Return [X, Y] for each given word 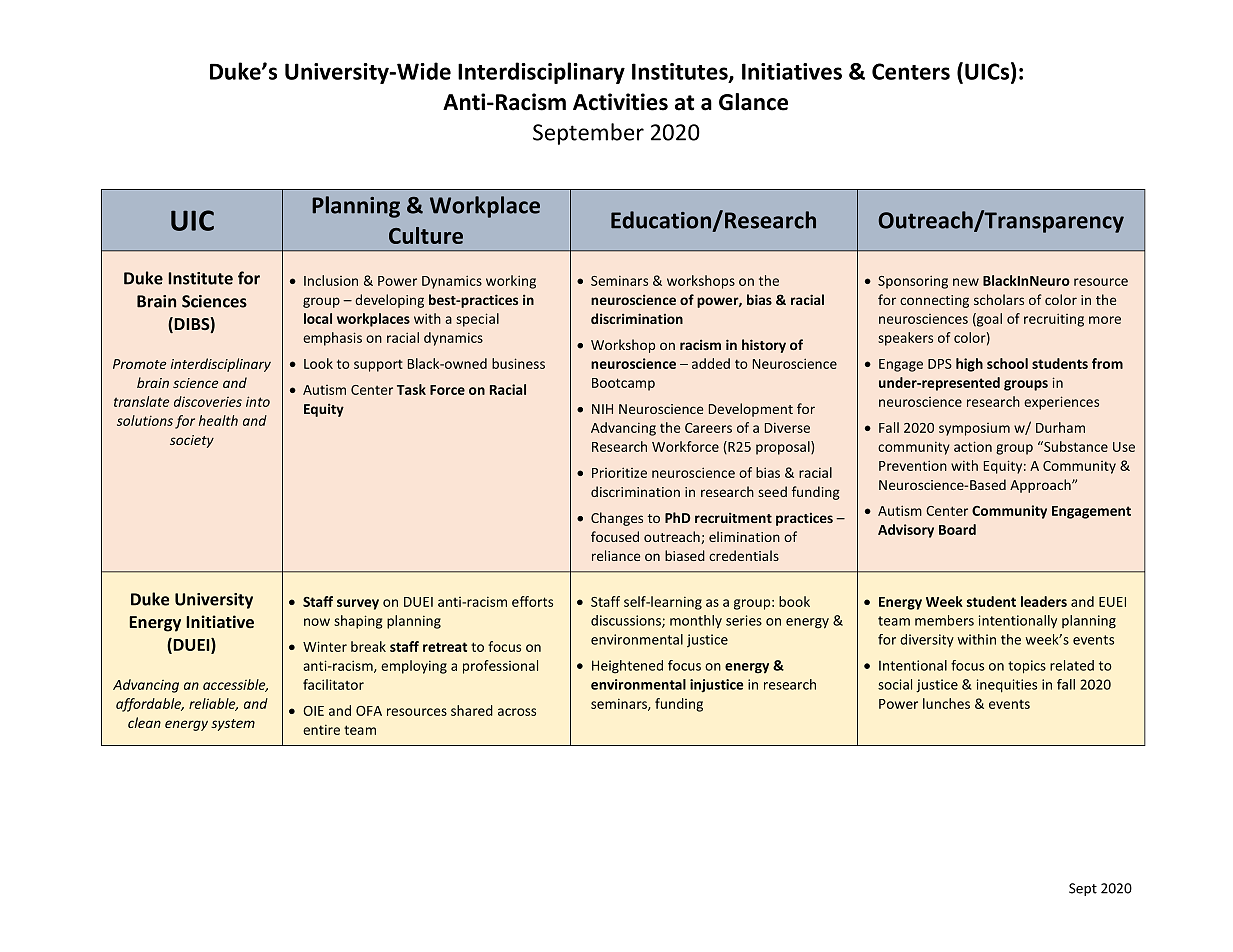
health [218, 420]
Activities [620, 102]
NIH [602, 409]
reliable [213, 704]
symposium [974, 429]
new [966, 282]
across [517, 712]
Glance [753, 102]
